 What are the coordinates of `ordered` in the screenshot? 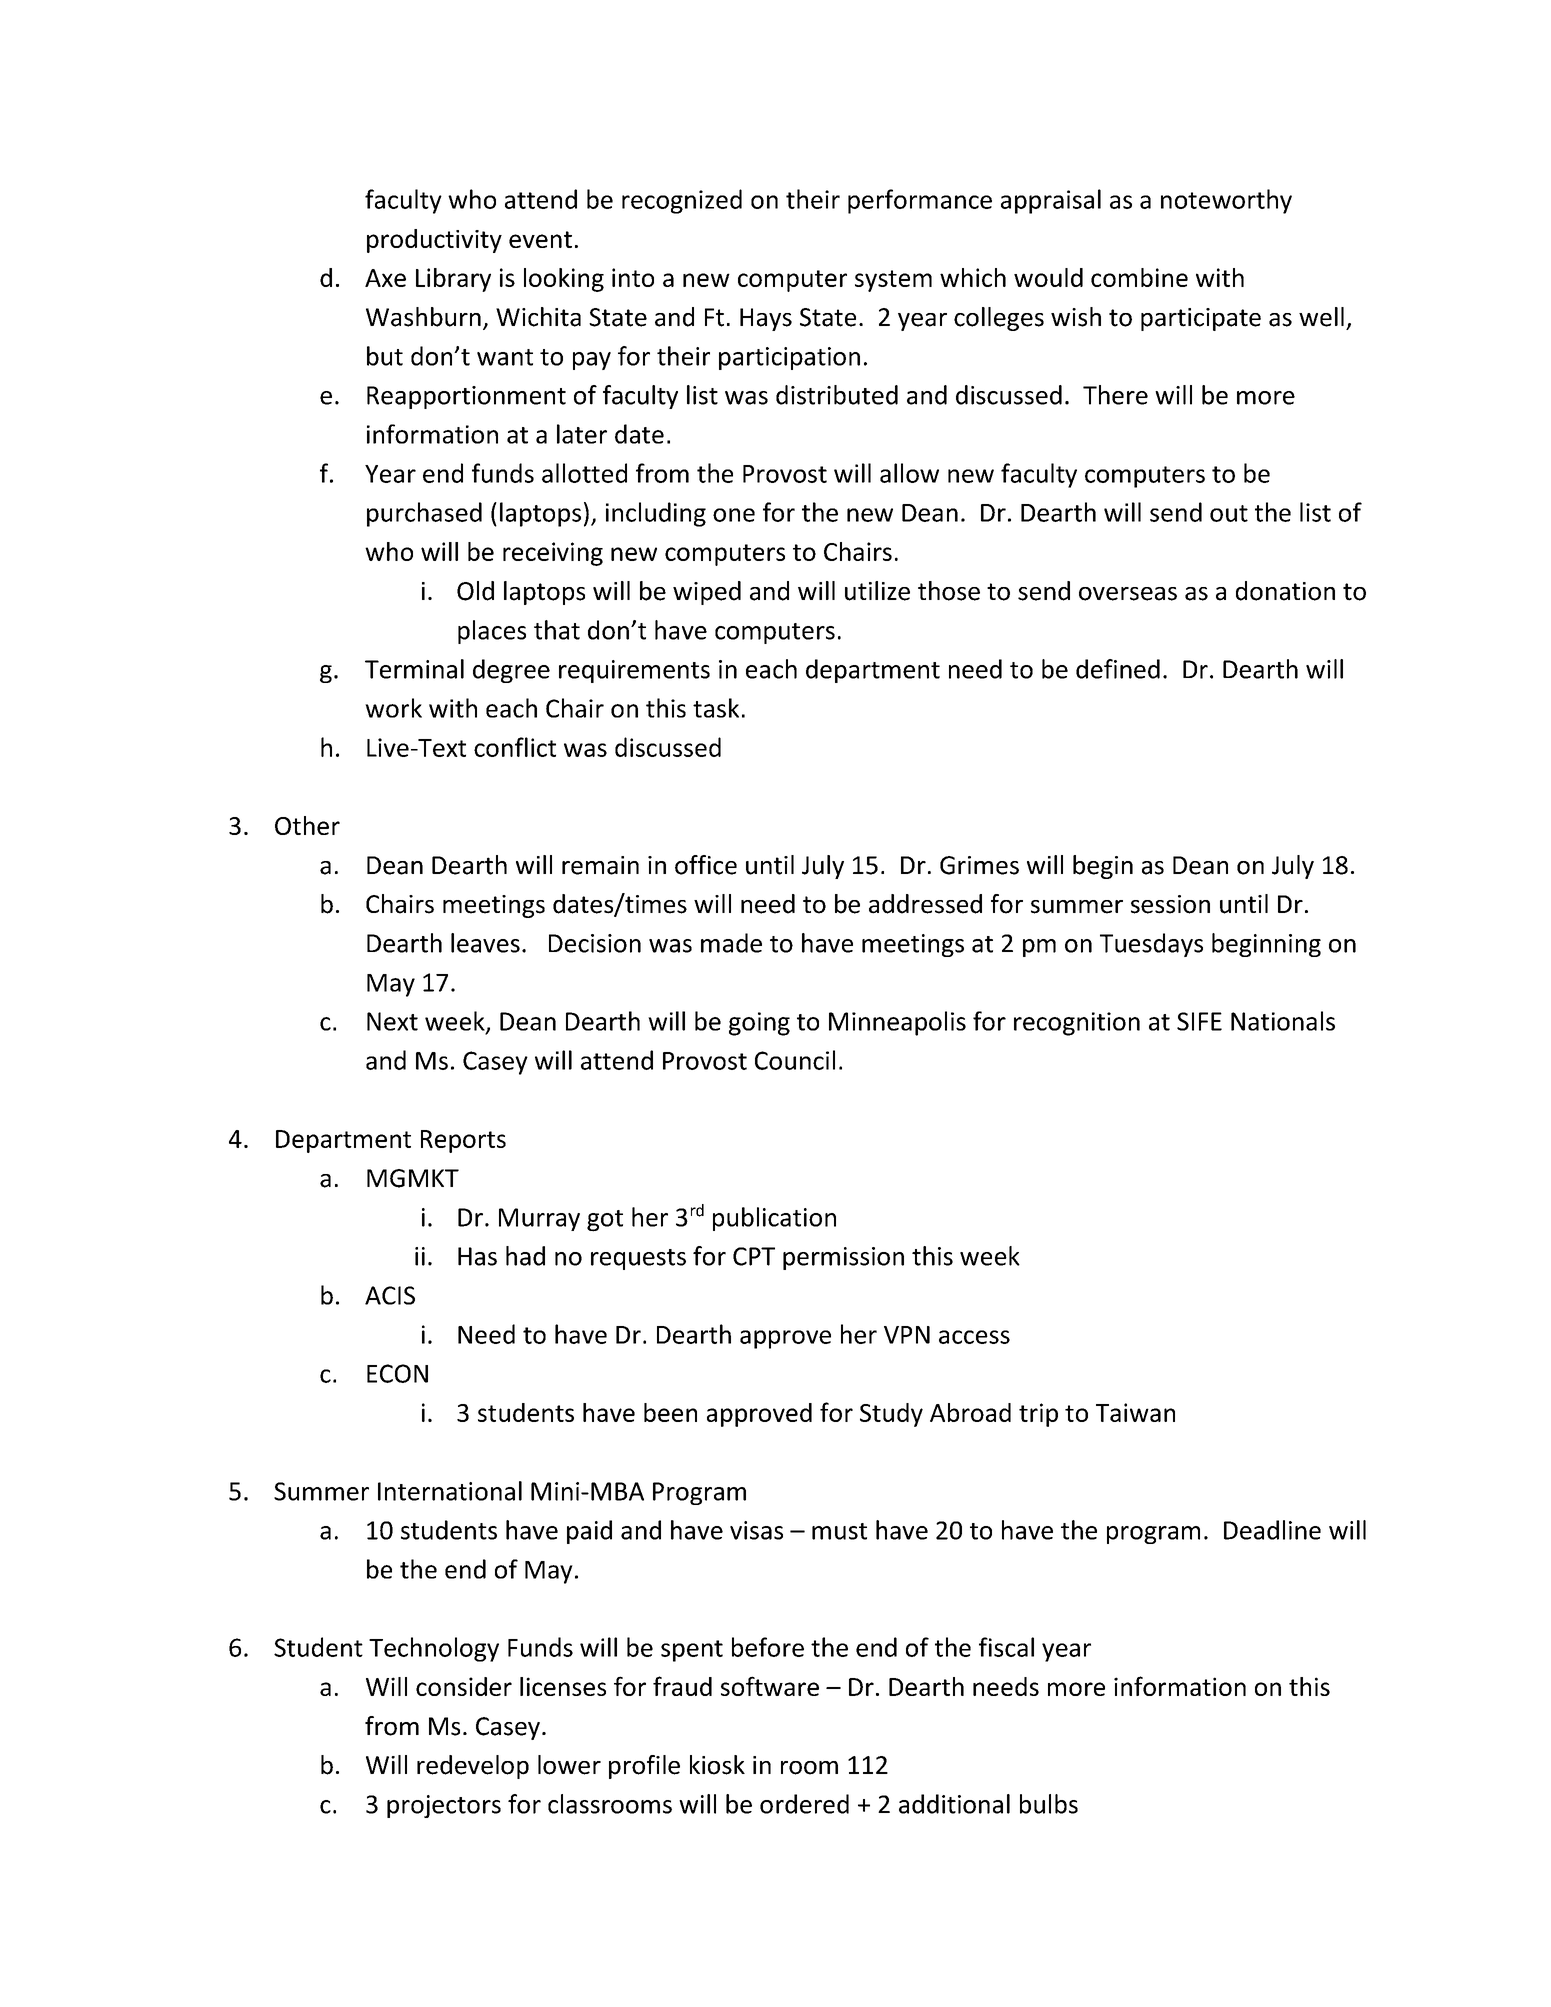 It's located at (804, 1804).
